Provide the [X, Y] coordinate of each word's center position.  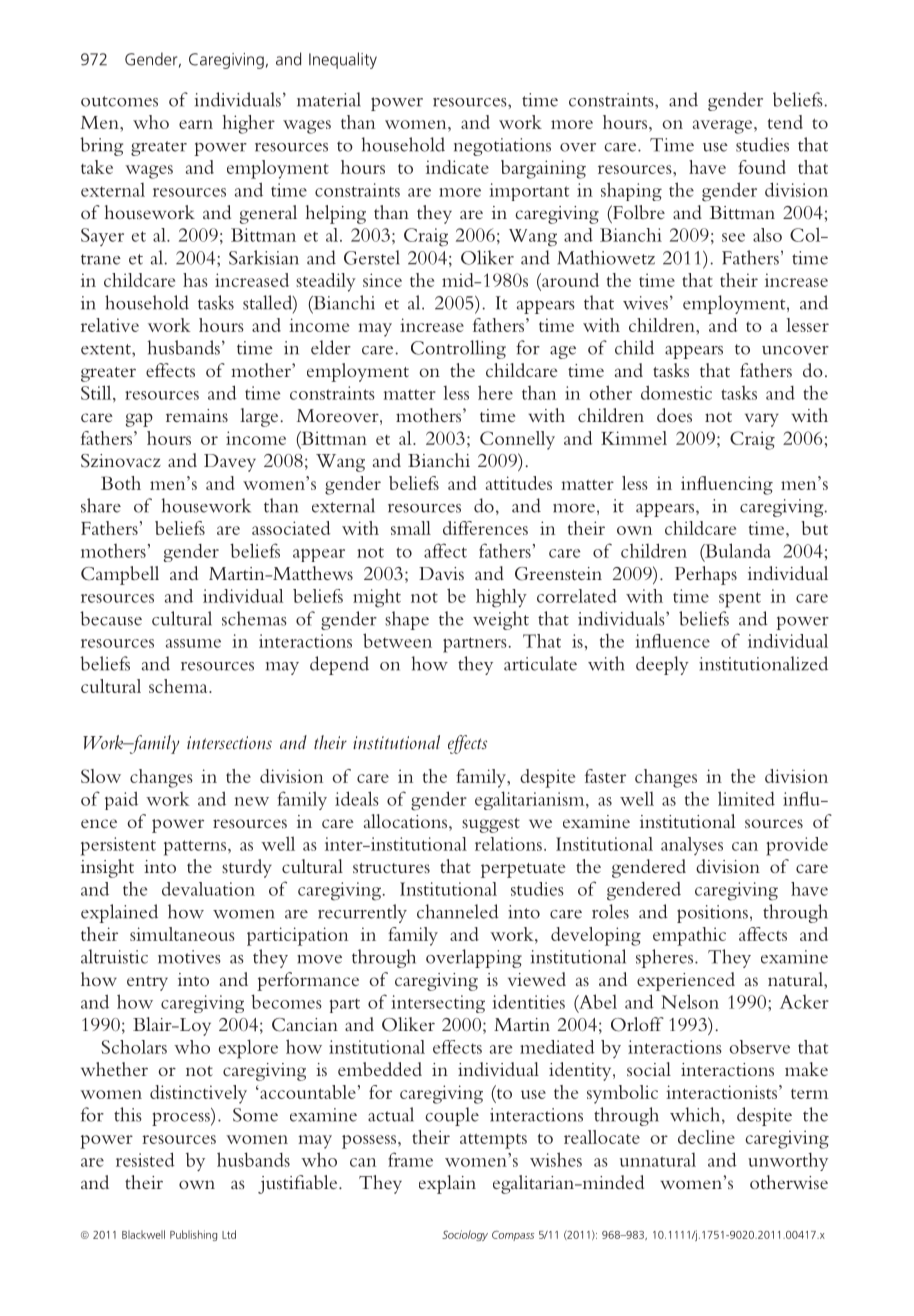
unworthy [788, 1161]
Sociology [465, 1235]
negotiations [502, 147]
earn [196, 124]
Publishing [193, 1235]
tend [785, 122]
